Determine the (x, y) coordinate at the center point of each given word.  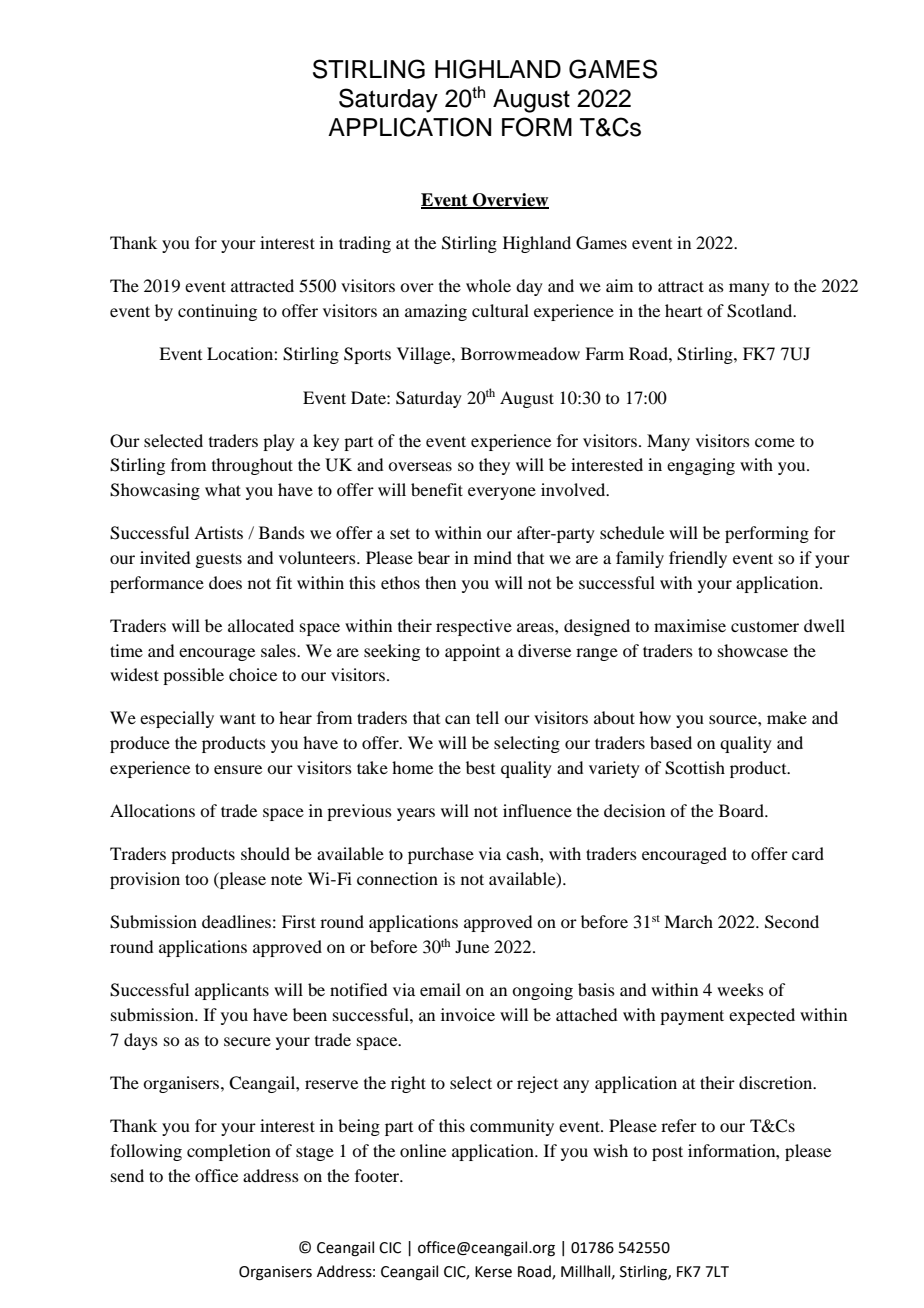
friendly (698, 559)
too (196, 879)
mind (493, 557)
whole (488, 285)
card (808, 853)
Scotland (761, 311)
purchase (441, 855)
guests (218, 560)
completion (229, 1152)
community (512, 1127)
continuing (217, 312)
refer (679, 1125)
